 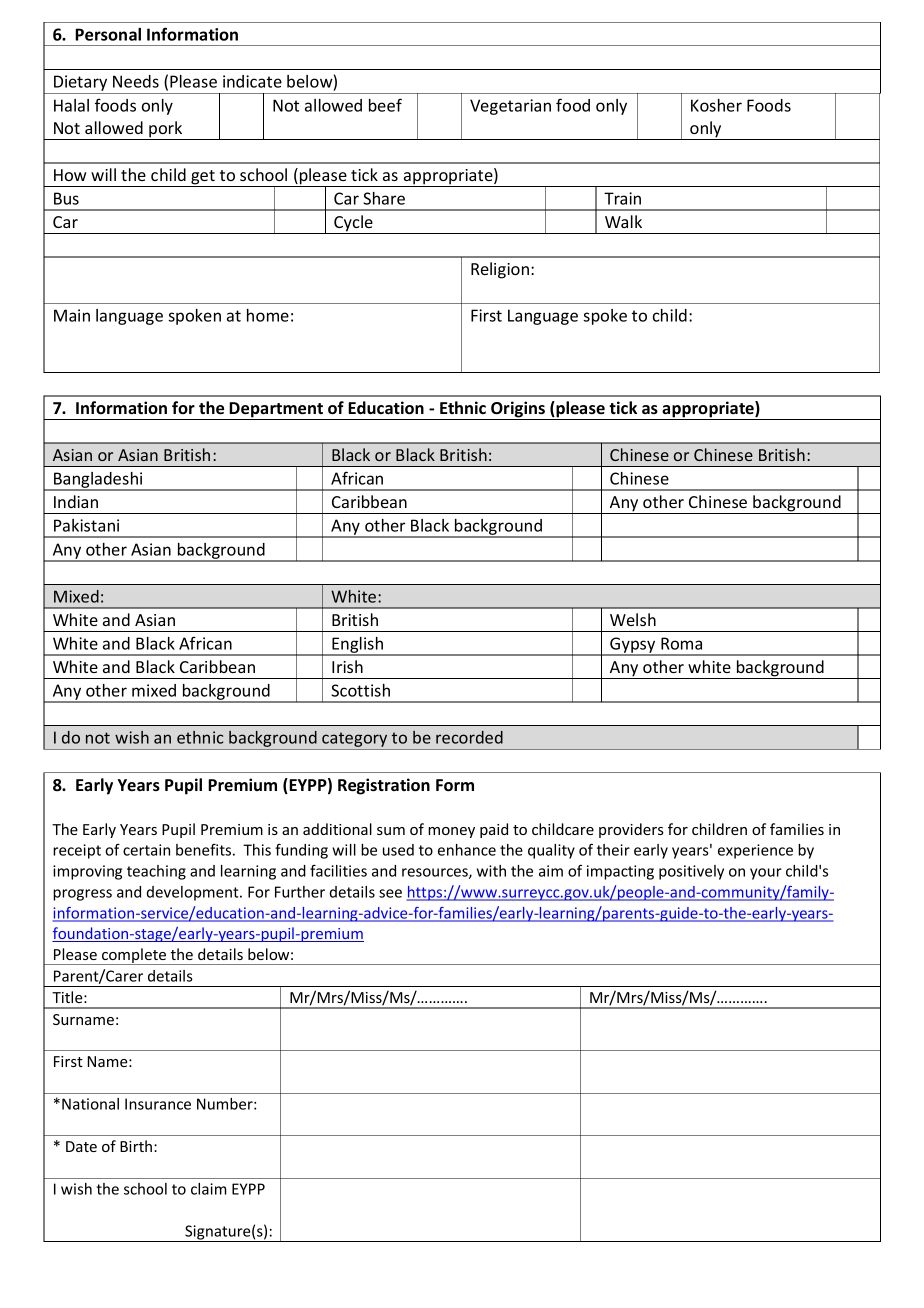 What do you see at coordinates (136, 1146) in the screenshot?
I see `Birth` at bounding box center [136, 1146].
